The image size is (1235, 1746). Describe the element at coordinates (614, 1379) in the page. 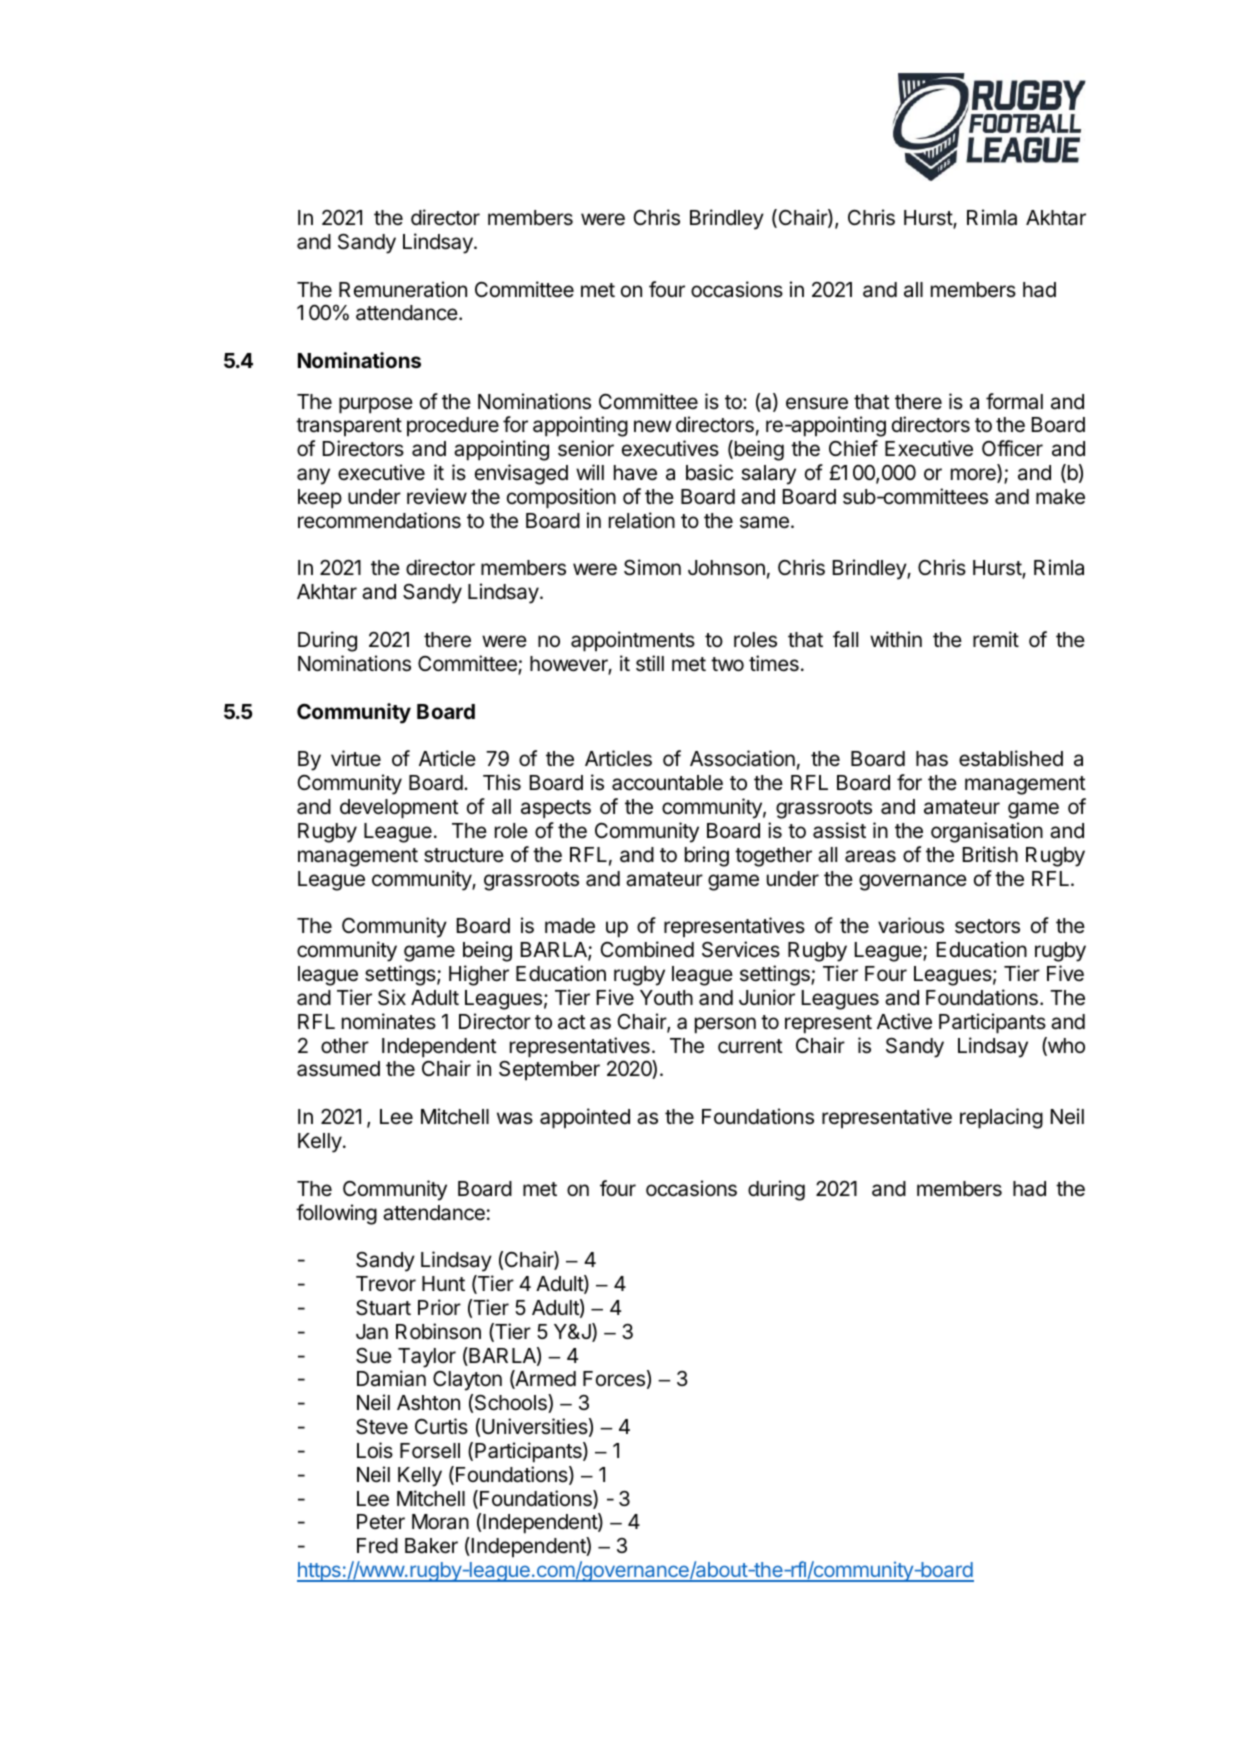

I see `Forces` at that location.
